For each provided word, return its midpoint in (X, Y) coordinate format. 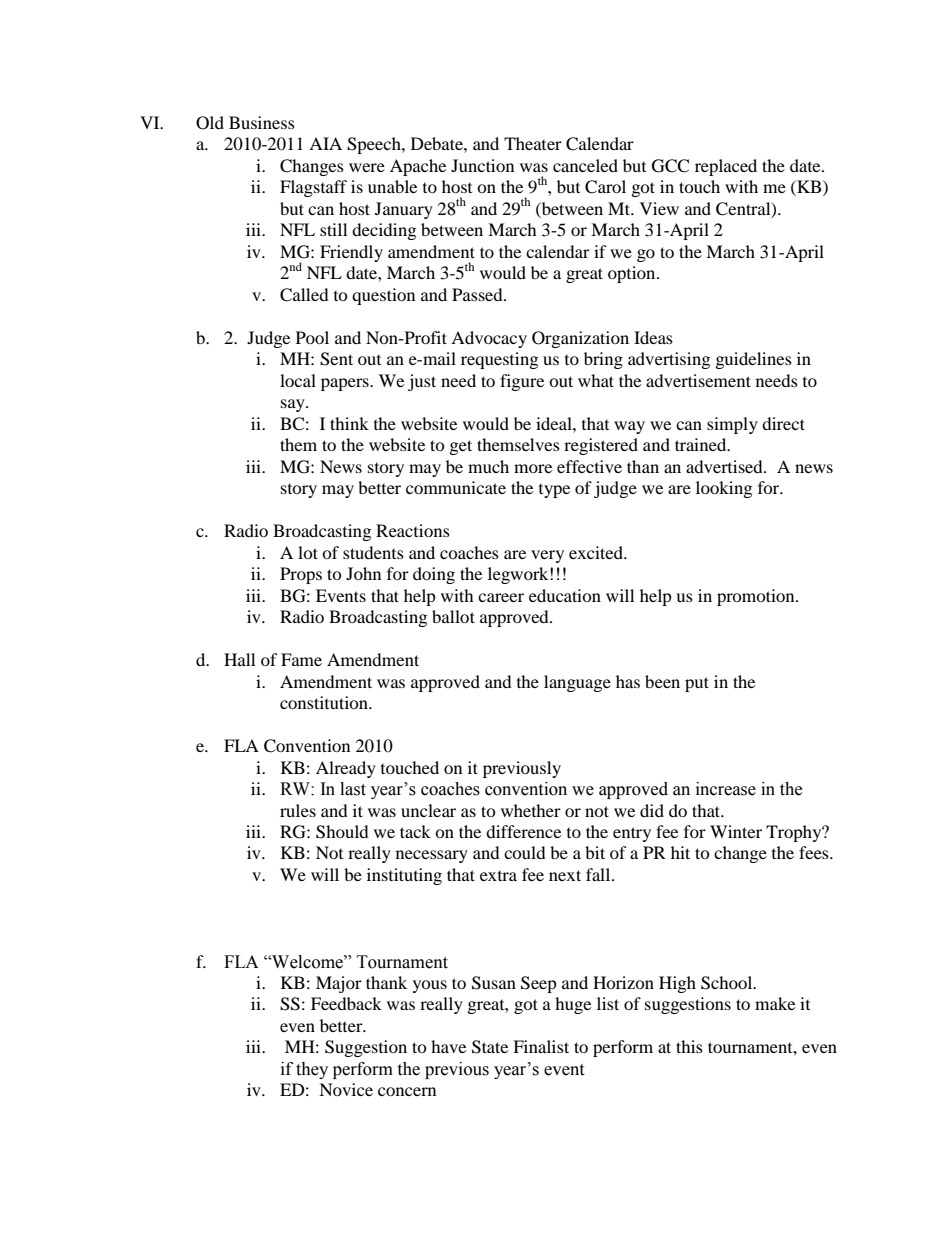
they (312, 1070)
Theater (533, 143)
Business (262, 122)
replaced (726, 167)
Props (301, 575)
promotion (757, 597)
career (501, 597)
